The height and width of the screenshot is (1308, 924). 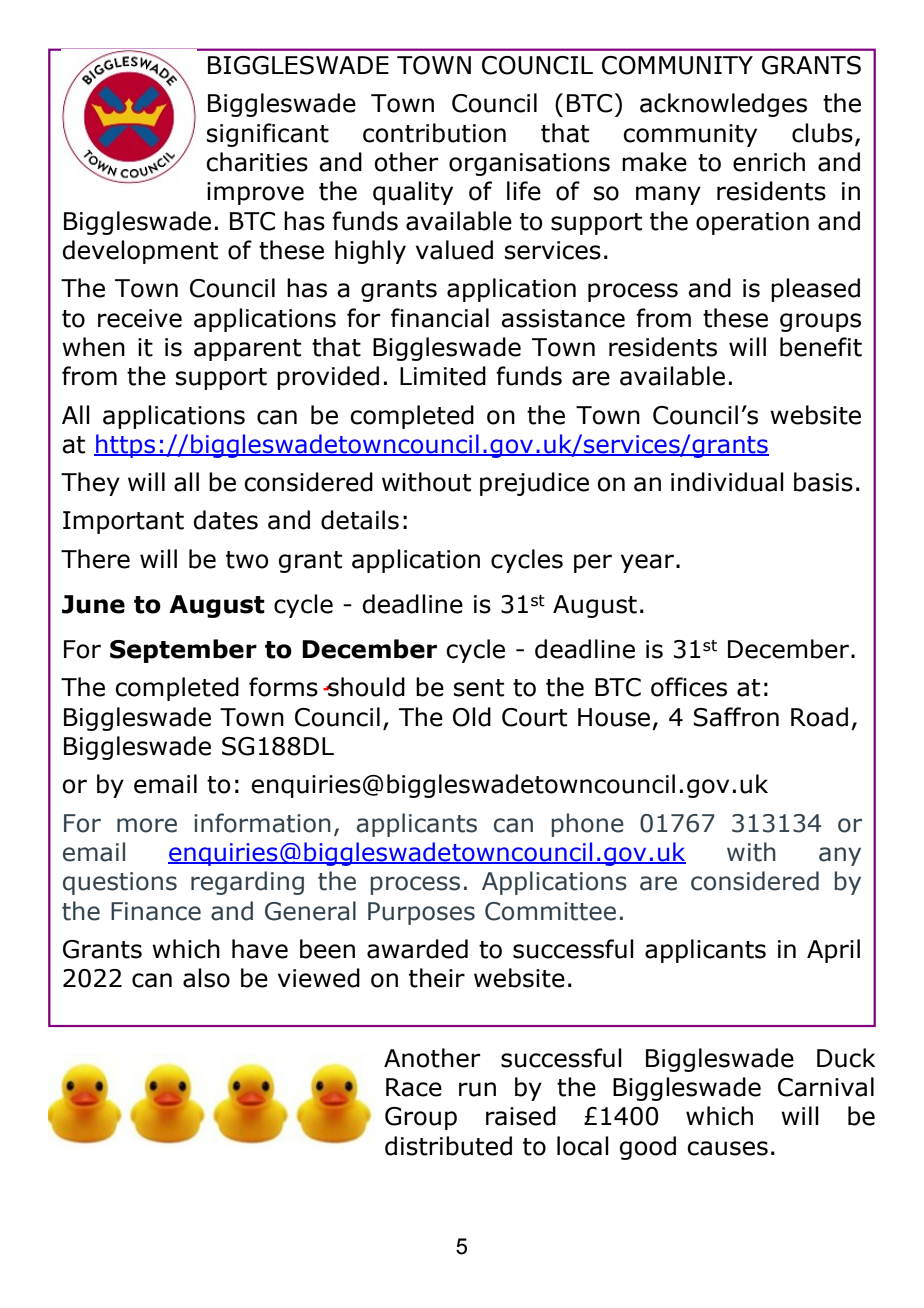 I want to click on also, so click(x=206, y=978).
